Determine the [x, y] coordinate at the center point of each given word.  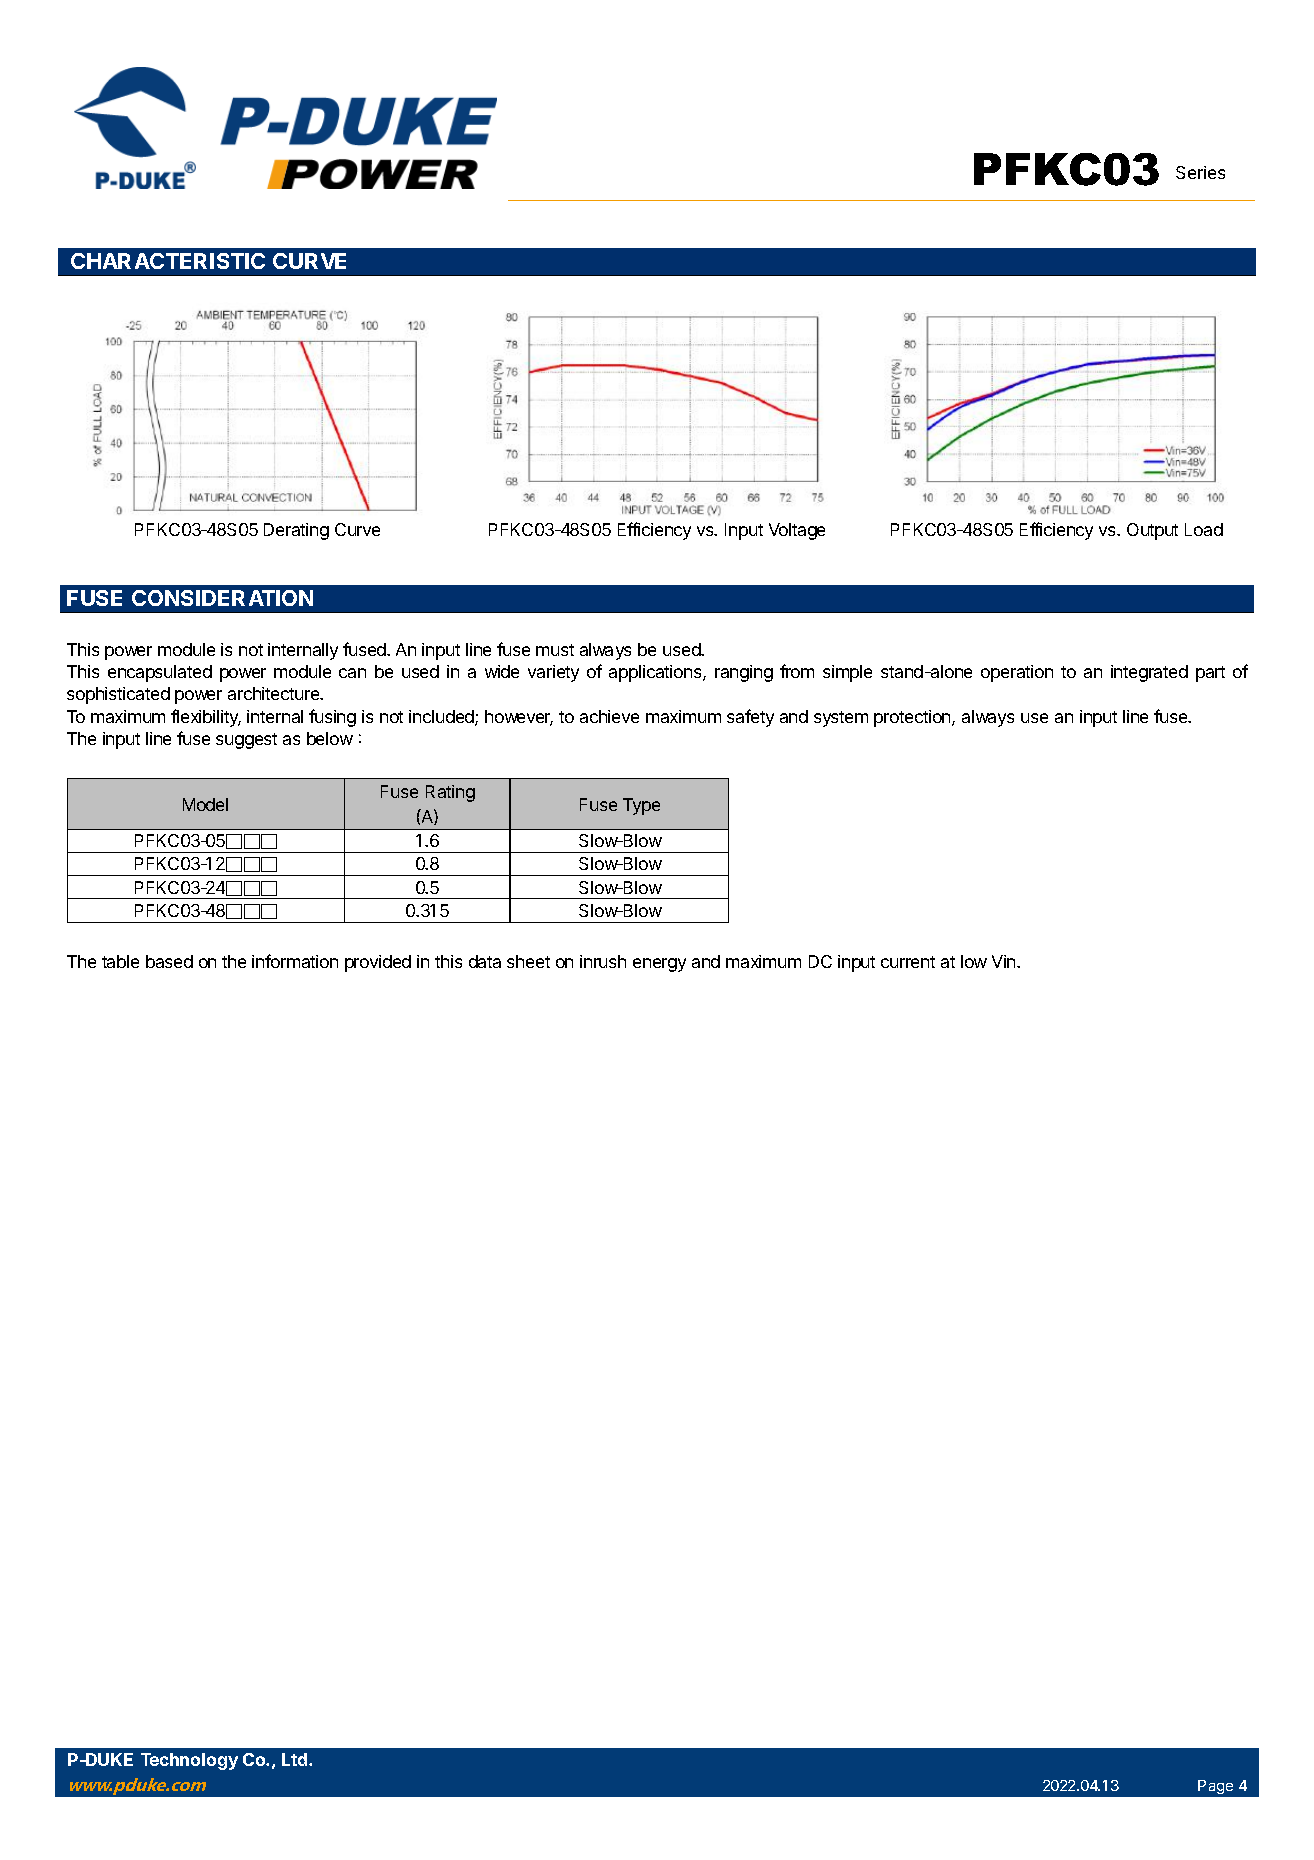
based [169, 961]
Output [1152, 531]
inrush [603, 961]
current [908, 962]
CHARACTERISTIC [168, 261]
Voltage [797, 531]
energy [659, 965]
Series [1200, 172]
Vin [1005, 961]
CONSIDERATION [222, 598]
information [295, 961]
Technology [189, 1761]
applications [656, 673]
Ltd [294, 1759]
